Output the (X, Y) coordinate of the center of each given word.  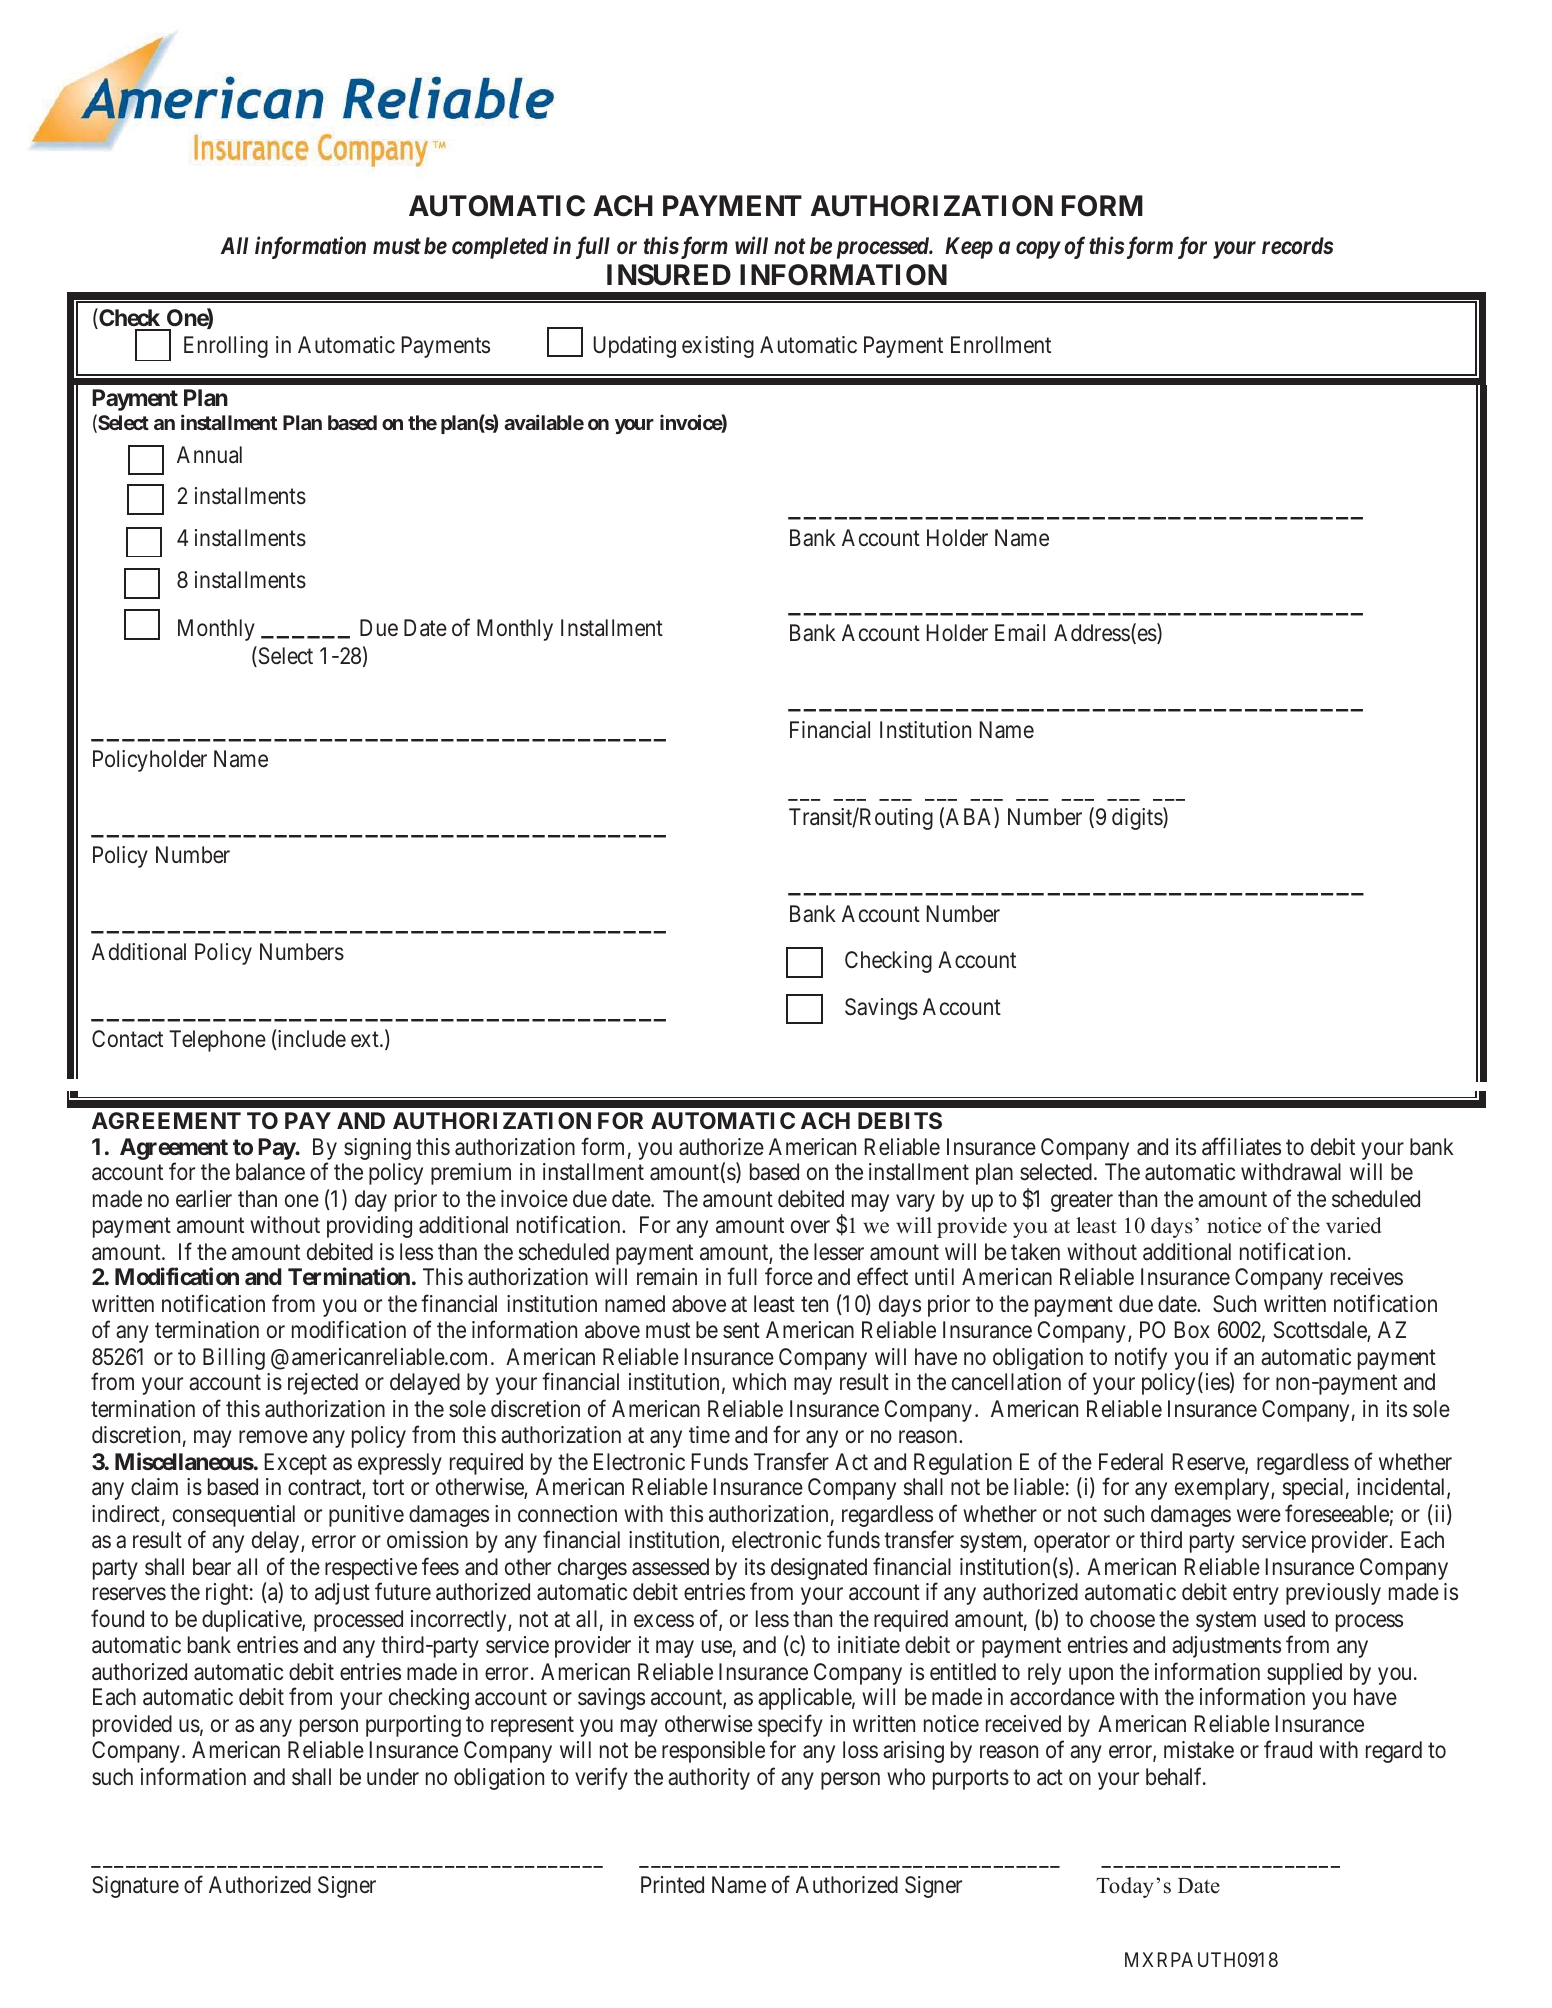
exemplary (1223, 1489)
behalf (1175, 1776)
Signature (135, 1887)
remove (273, 1437)
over (810, 1227)
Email (1020, 633)
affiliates (1241, 1146)
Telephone (217, 1041)
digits (1138, 818)
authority (709, 1779)
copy (1038, 250)
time (709, 1434)
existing (718, 347)
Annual (209, 455)
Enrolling (226, 347)
